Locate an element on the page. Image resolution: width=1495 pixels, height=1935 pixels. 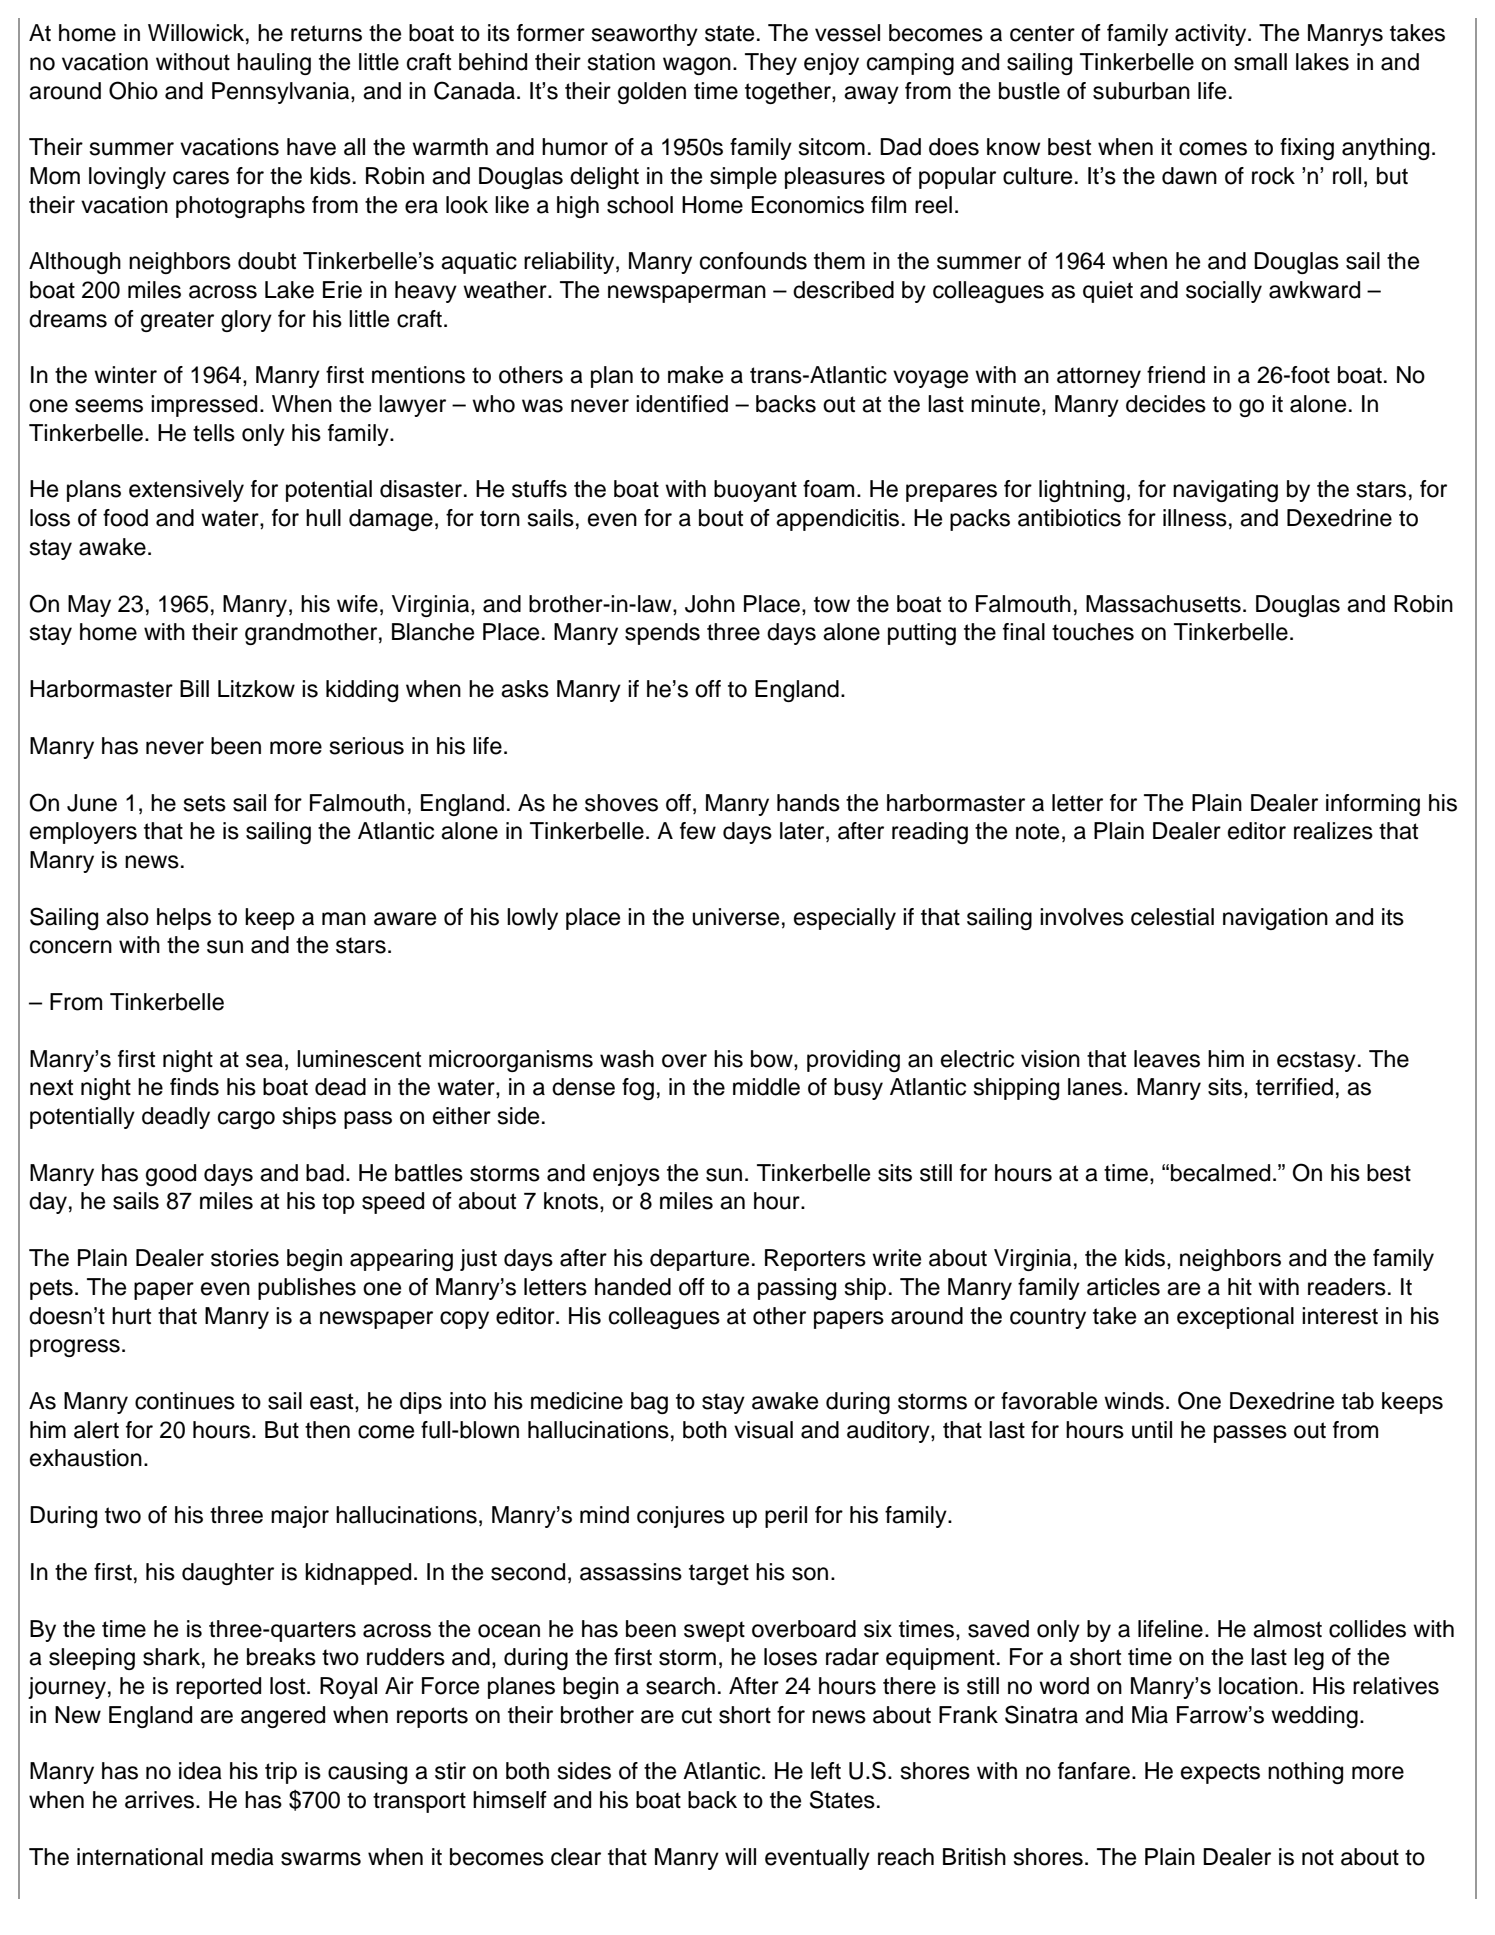
navigating is located at coordinates (1225, 491).
